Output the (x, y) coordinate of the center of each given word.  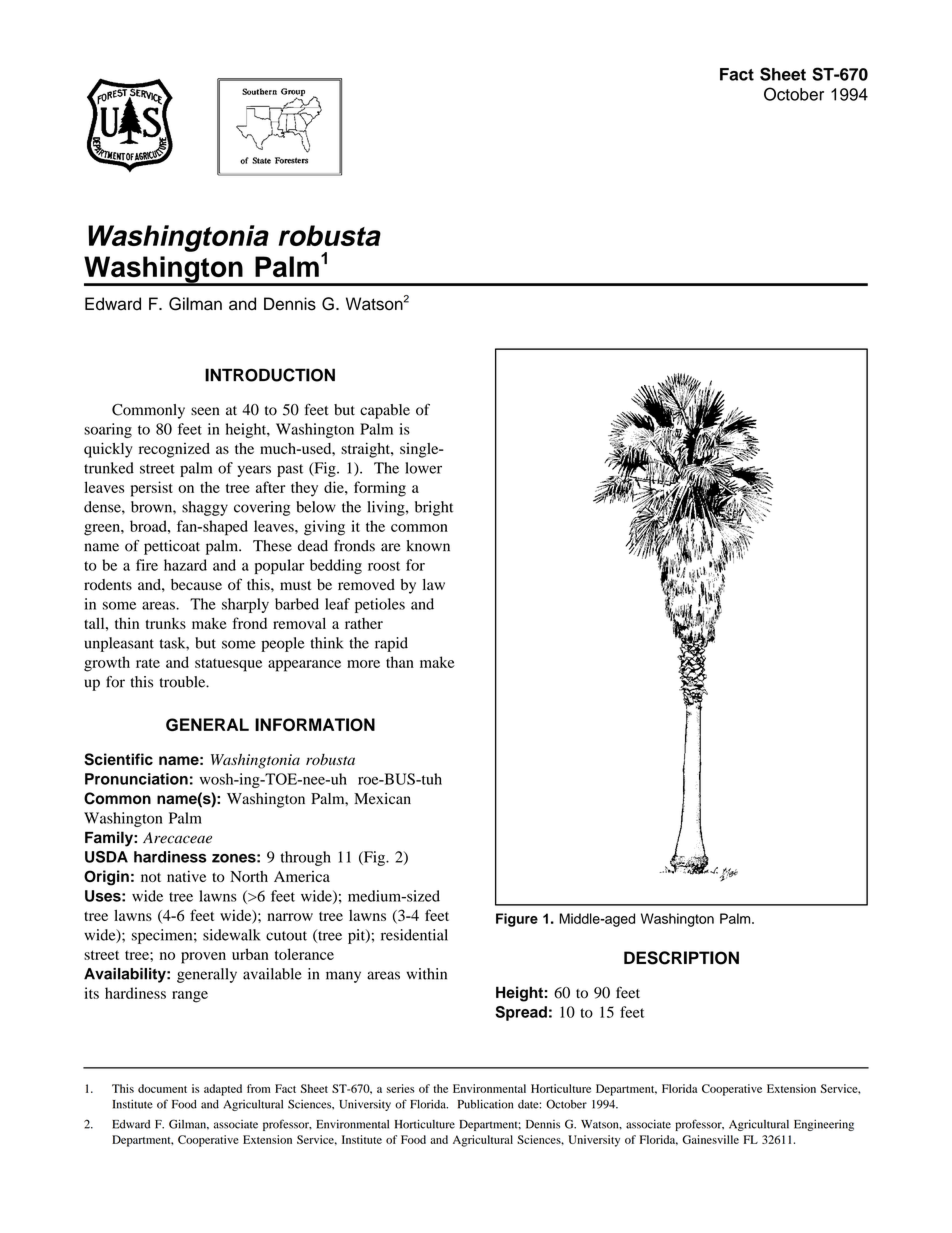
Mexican (382, 798)
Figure (517, 920)
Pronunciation (136, 779)
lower (423, 468)
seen (205, 411)
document (162, 1088)
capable (385, 411)
